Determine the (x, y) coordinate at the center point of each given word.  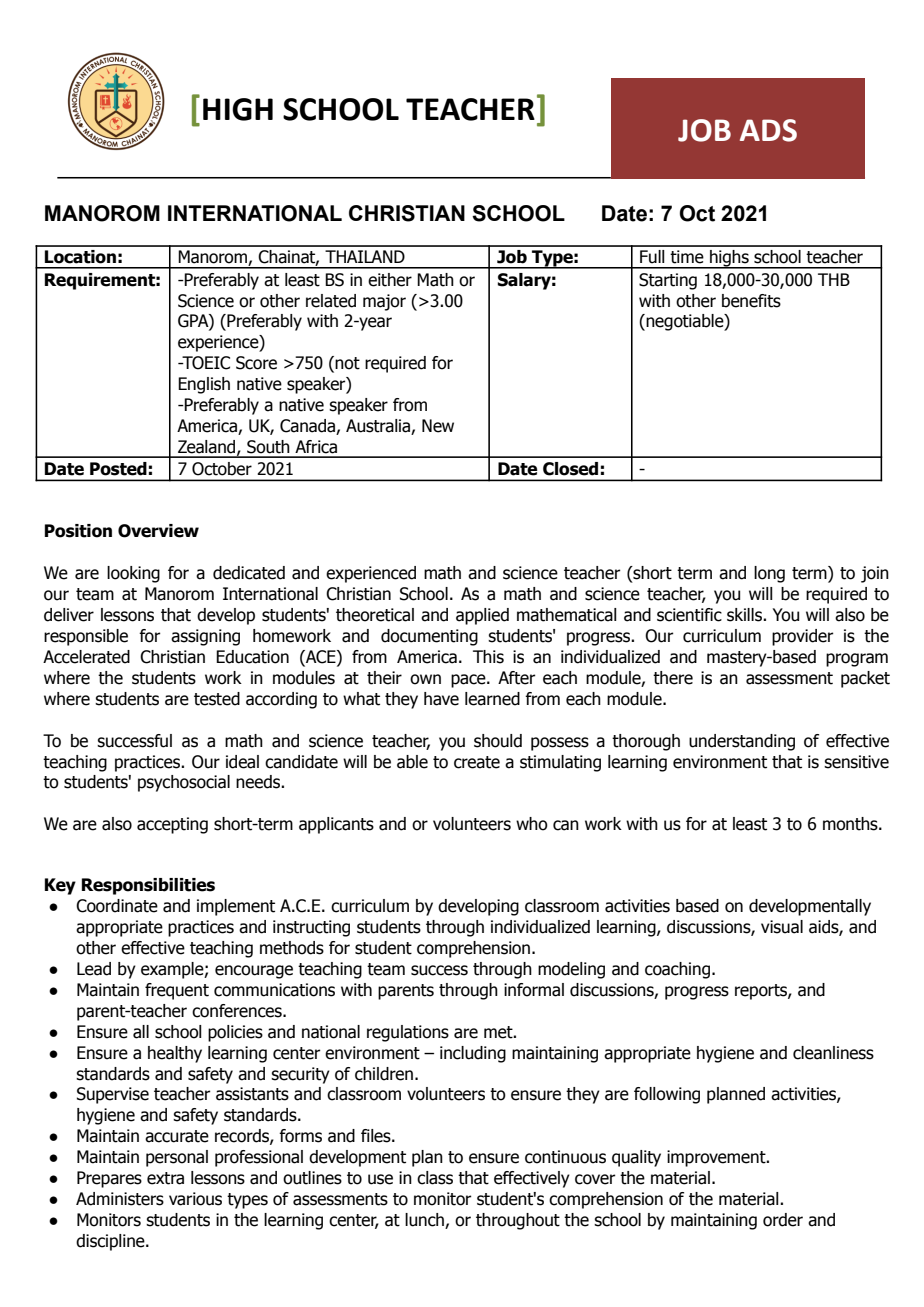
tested (217, 699)
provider (802, 637)
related (331, 301)
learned (492, 699)
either (390, 280)
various (195, 1199)
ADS (768, 130)
